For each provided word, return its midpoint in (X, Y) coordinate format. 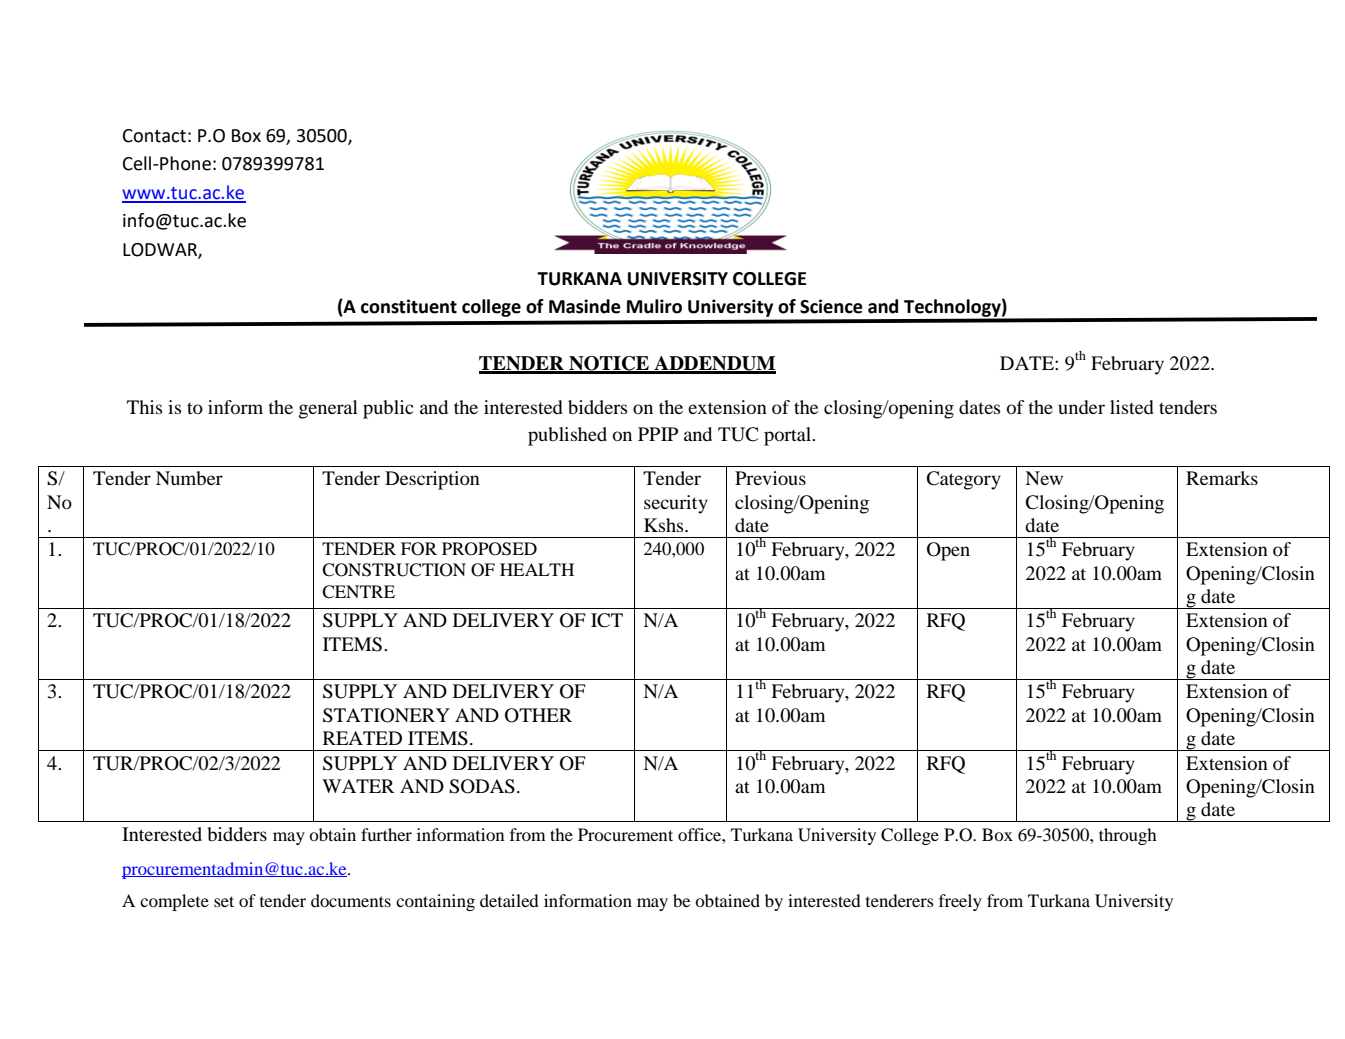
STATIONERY (386, 715)
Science (831, 306)
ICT (607, 620)
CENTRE (358, 592)
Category (964, 480)
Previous (770, 478)
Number (189, 478)
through (1128, 836)
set (224, 901)
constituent (409, 306)
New (1044, 478)
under (1081, 407)
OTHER (538, 715)
